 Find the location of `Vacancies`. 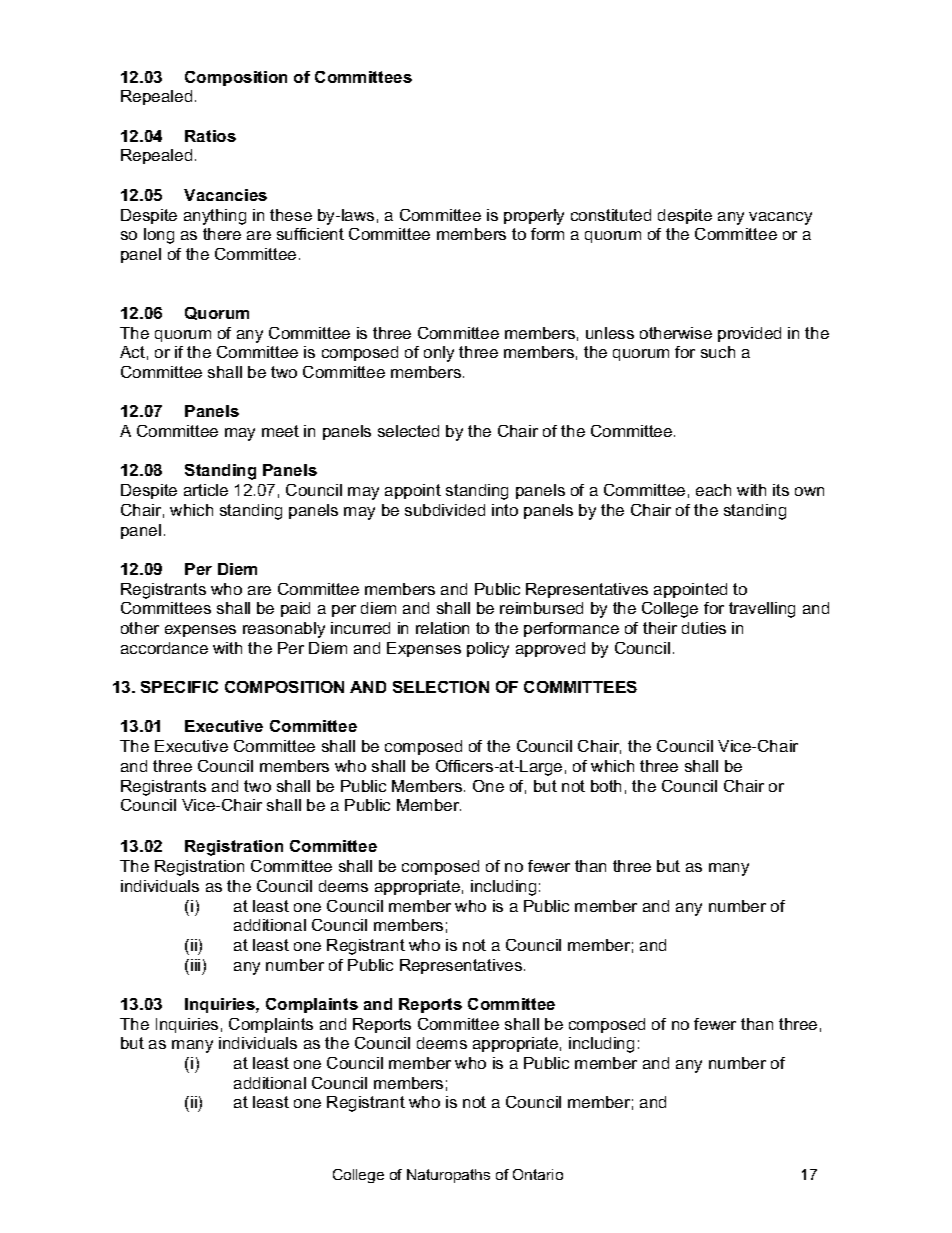

Vacancies is located at coordinates (225, 195).
